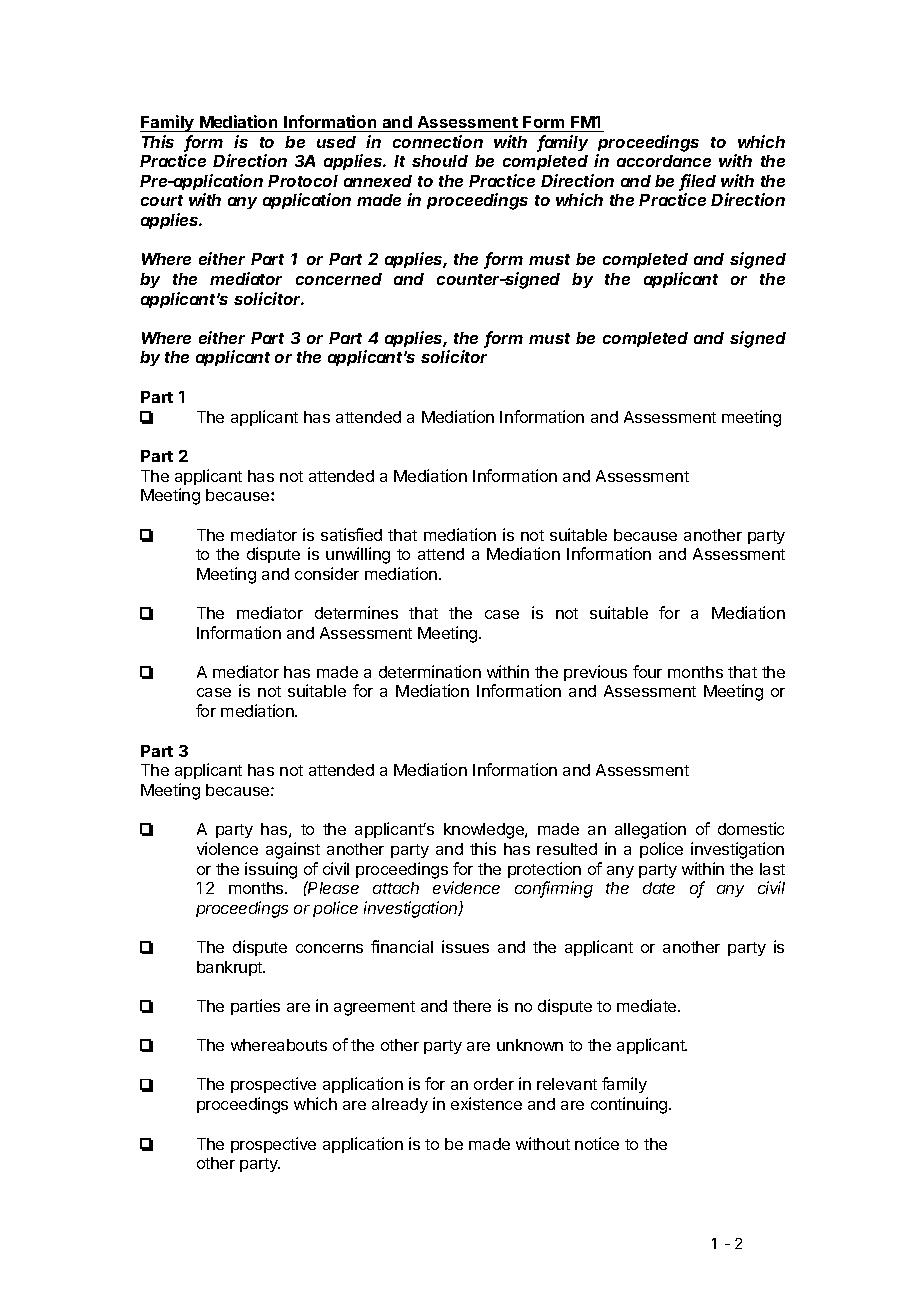 The width and height of the screenshot is (924, 1308). Describe the element at coordinates (647, 671) in the screenshot. I see `four` at that location.
